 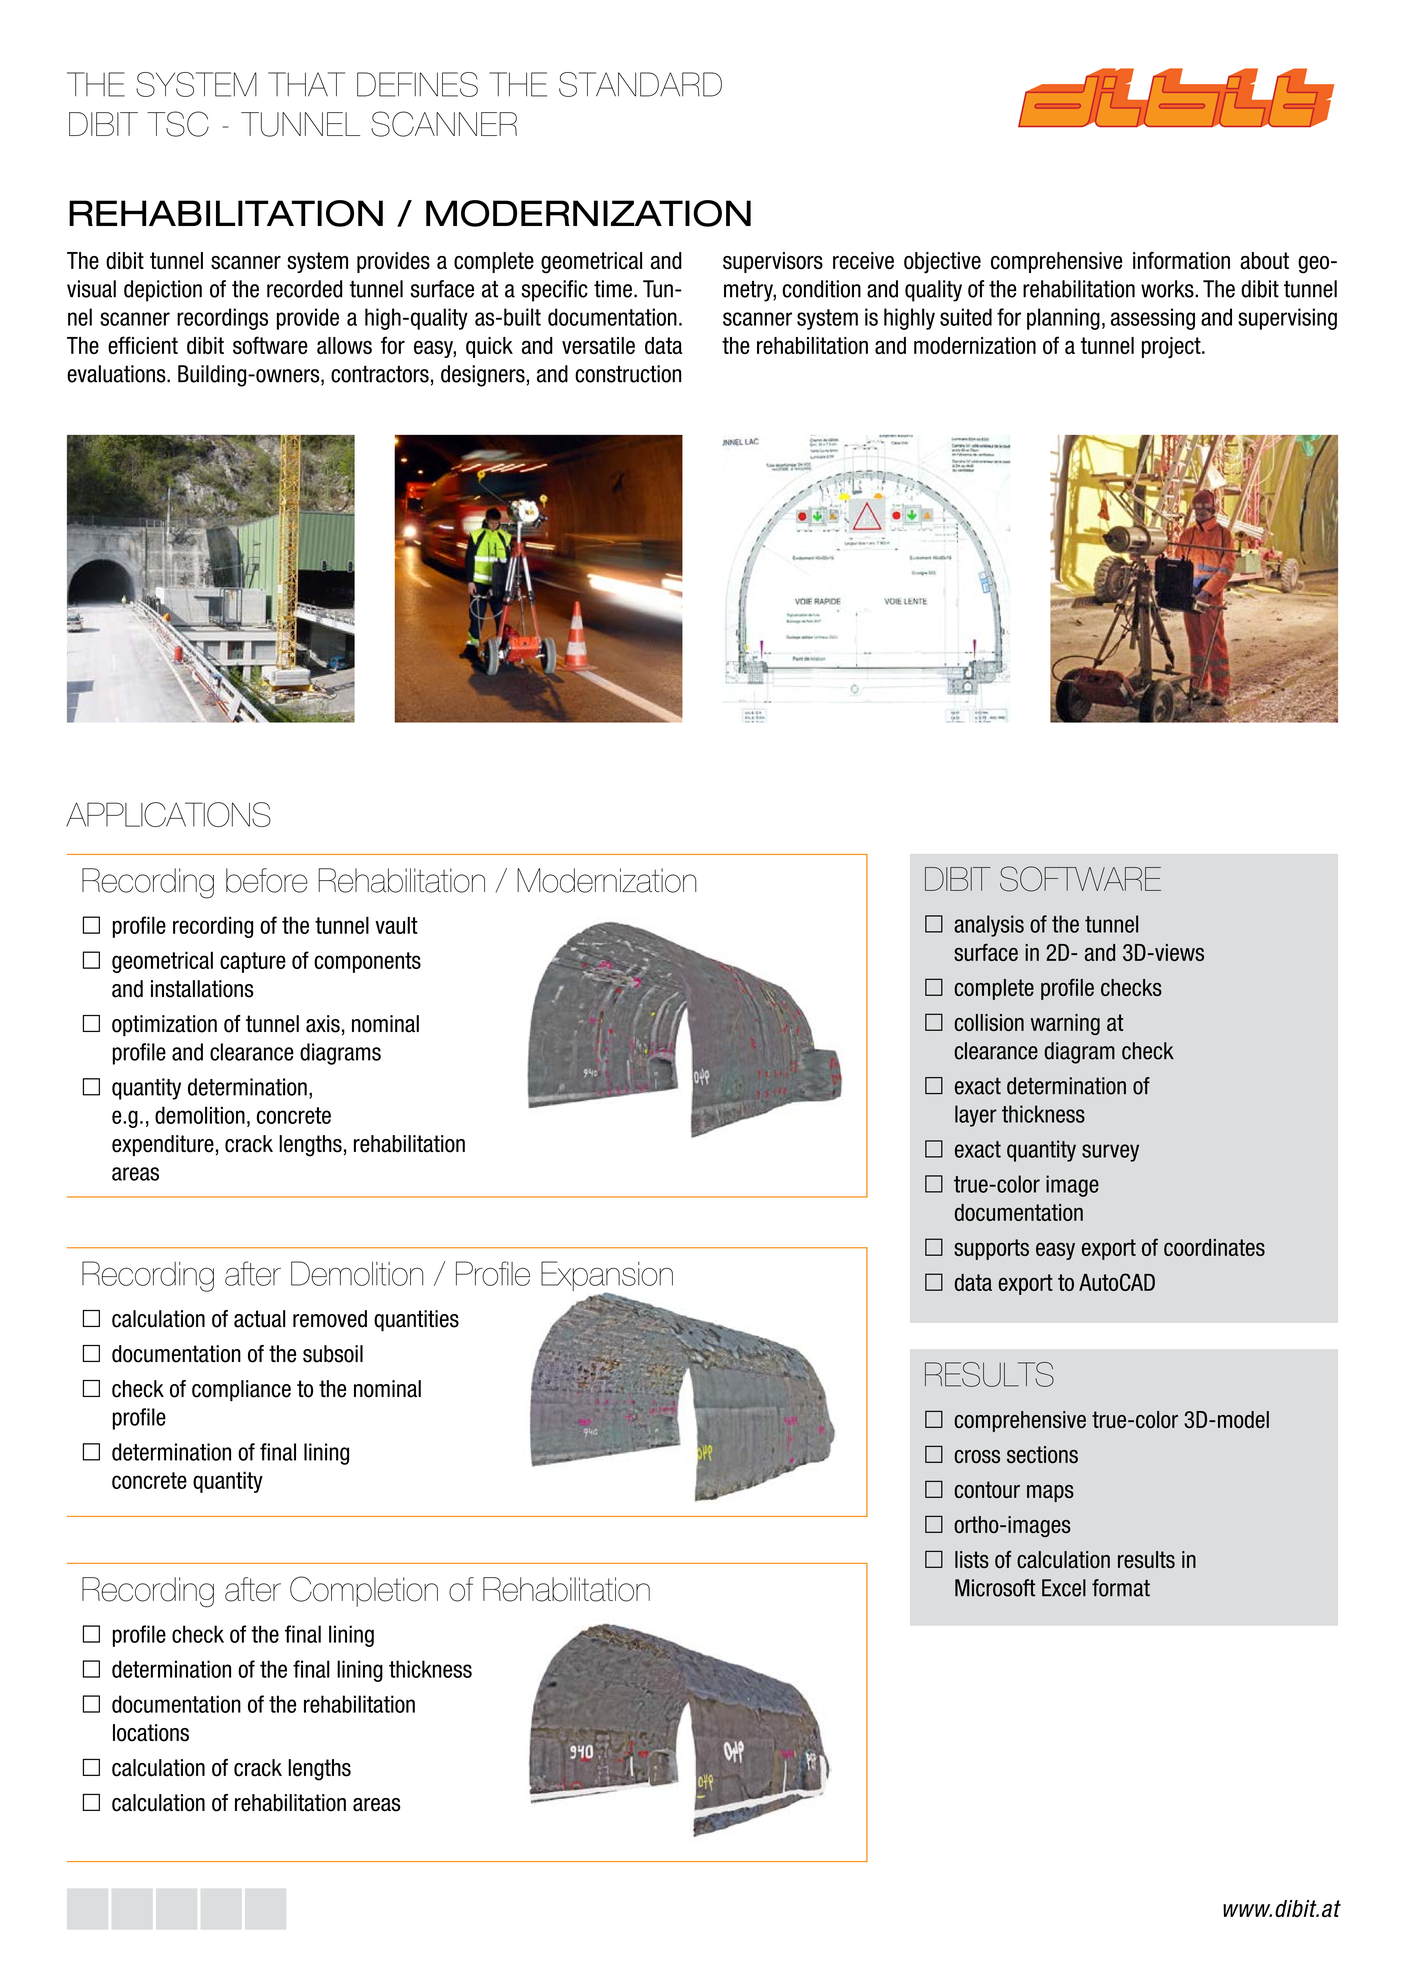 I want to click on warning, so click(x=1065, y=1024).
